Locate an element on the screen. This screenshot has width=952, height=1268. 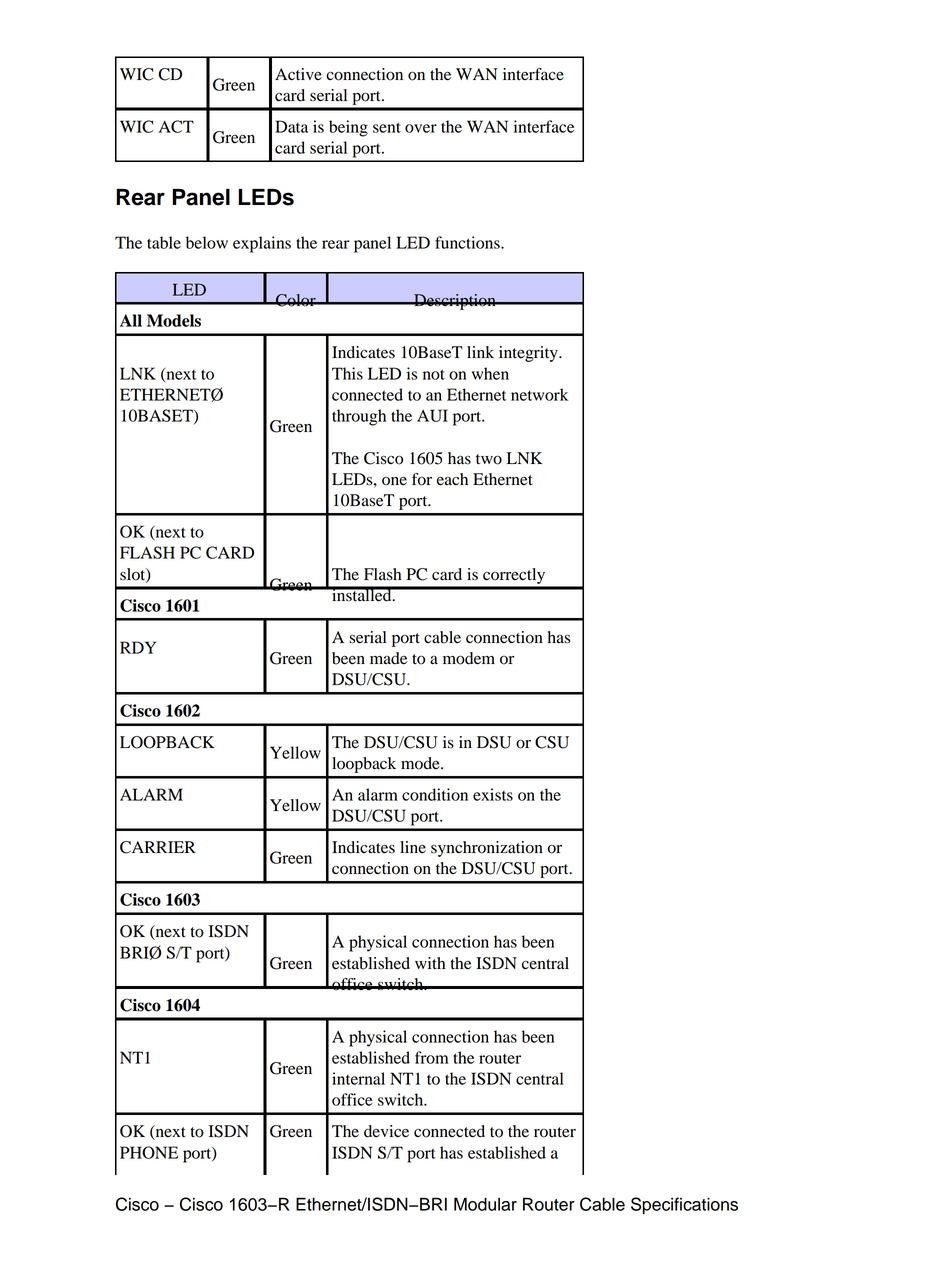
internal is located at coordinates (358, 1078).
